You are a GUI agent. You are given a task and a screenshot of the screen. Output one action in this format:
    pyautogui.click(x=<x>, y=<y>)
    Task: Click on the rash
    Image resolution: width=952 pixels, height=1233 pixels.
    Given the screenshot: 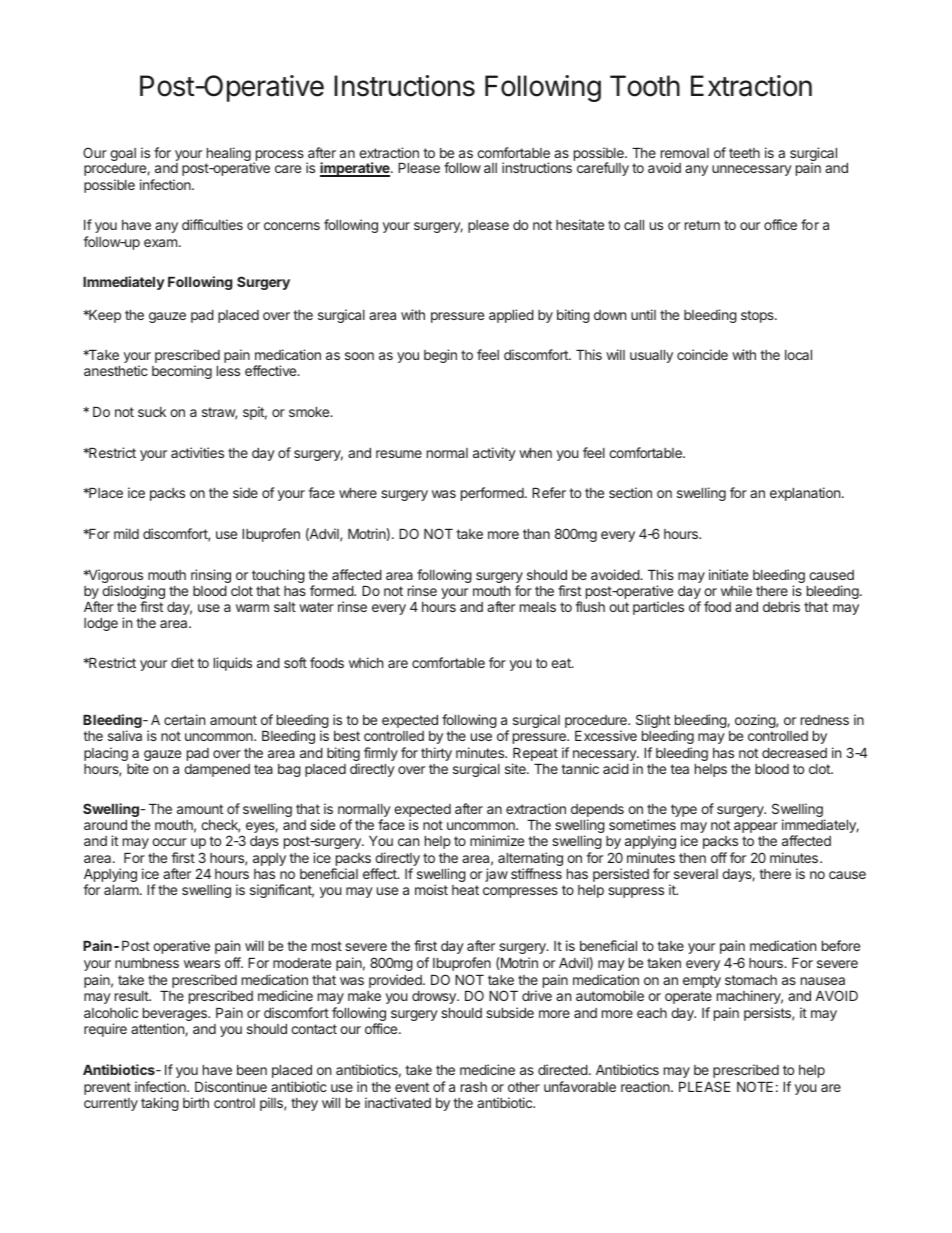 What is the action you would take?
    pyautogui.click(x=474, y=1087)
